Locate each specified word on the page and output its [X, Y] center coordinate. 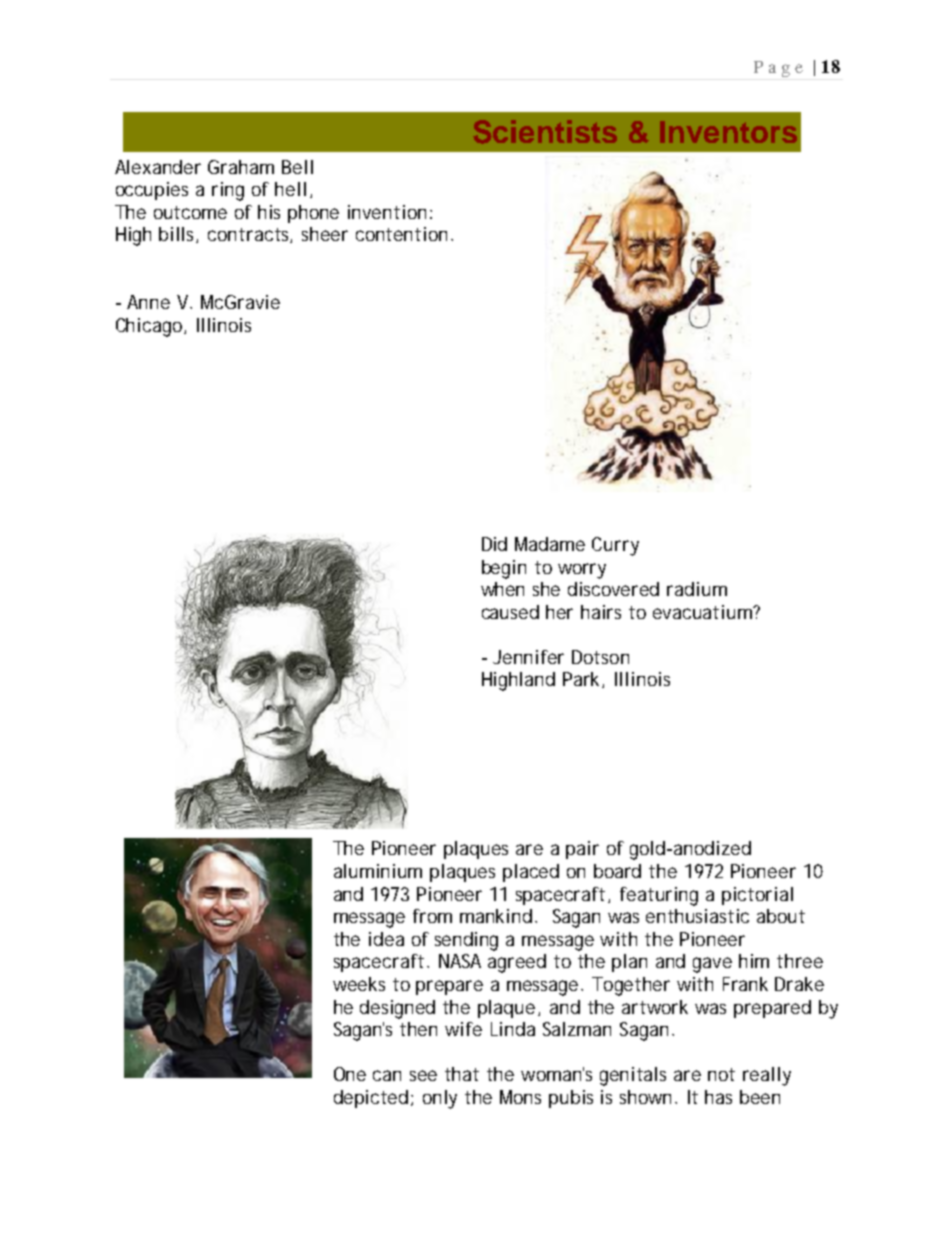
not [721, 1074]
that [462, 1074]
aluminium [378, 871]
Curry [615, 546]
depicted [371, 1099]
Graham [241, 167]
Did [494, 544]
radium [697, 589]
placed [531, 873]
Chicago [149, 327]
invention [387, 212]
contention [401, 234]
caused [510, 612]
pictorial [757, 896]
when [502, 589]
